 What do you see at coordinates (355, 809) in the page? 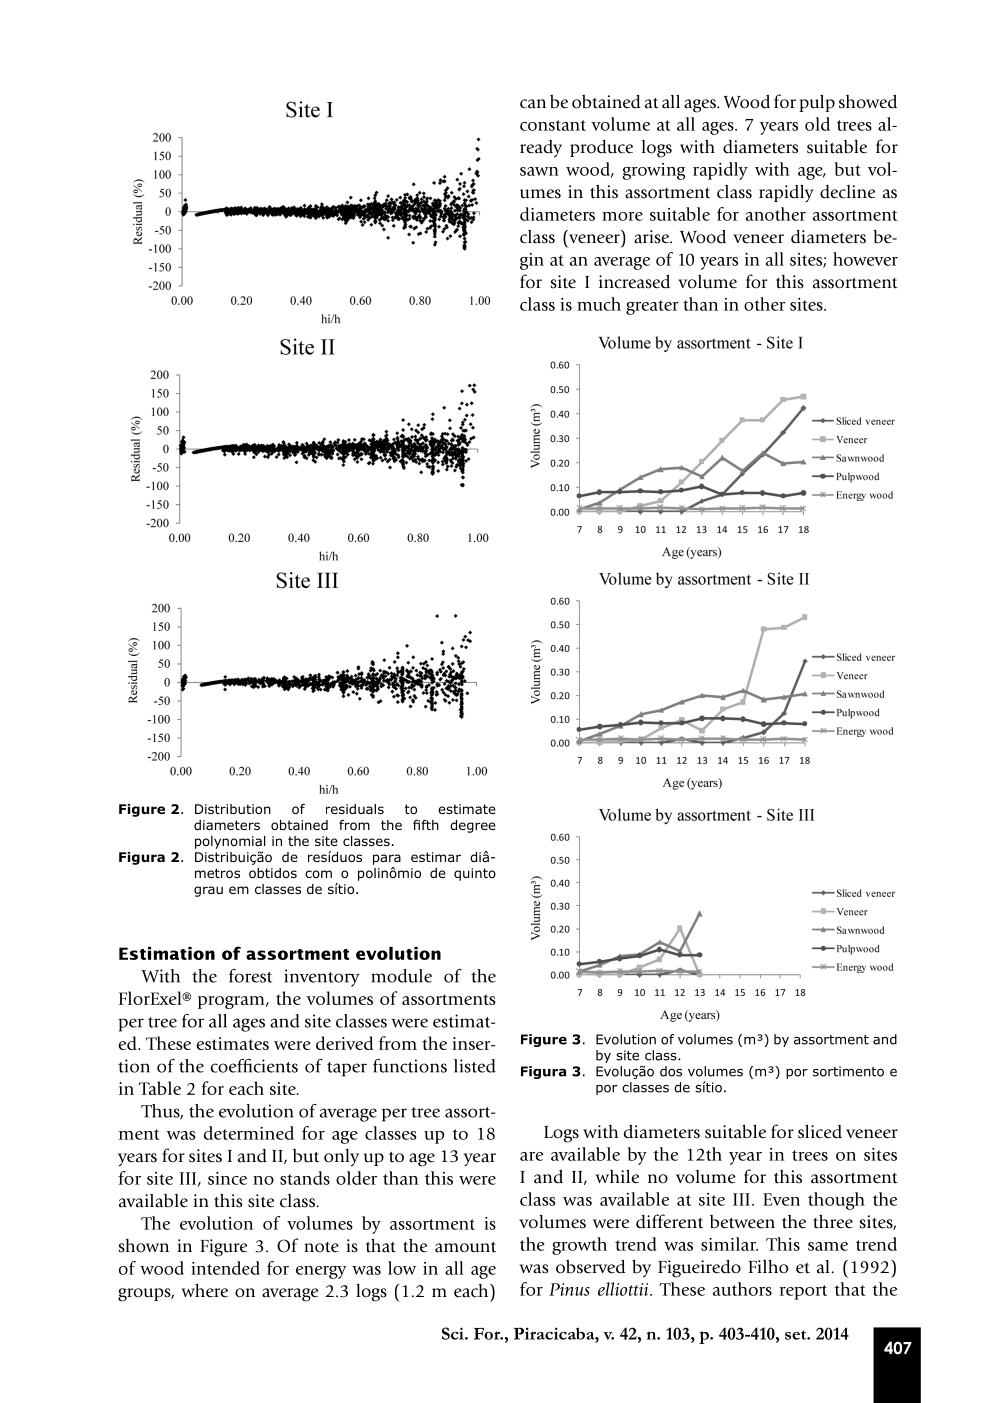
I see `residuals` at bounding box center [355, 809].
